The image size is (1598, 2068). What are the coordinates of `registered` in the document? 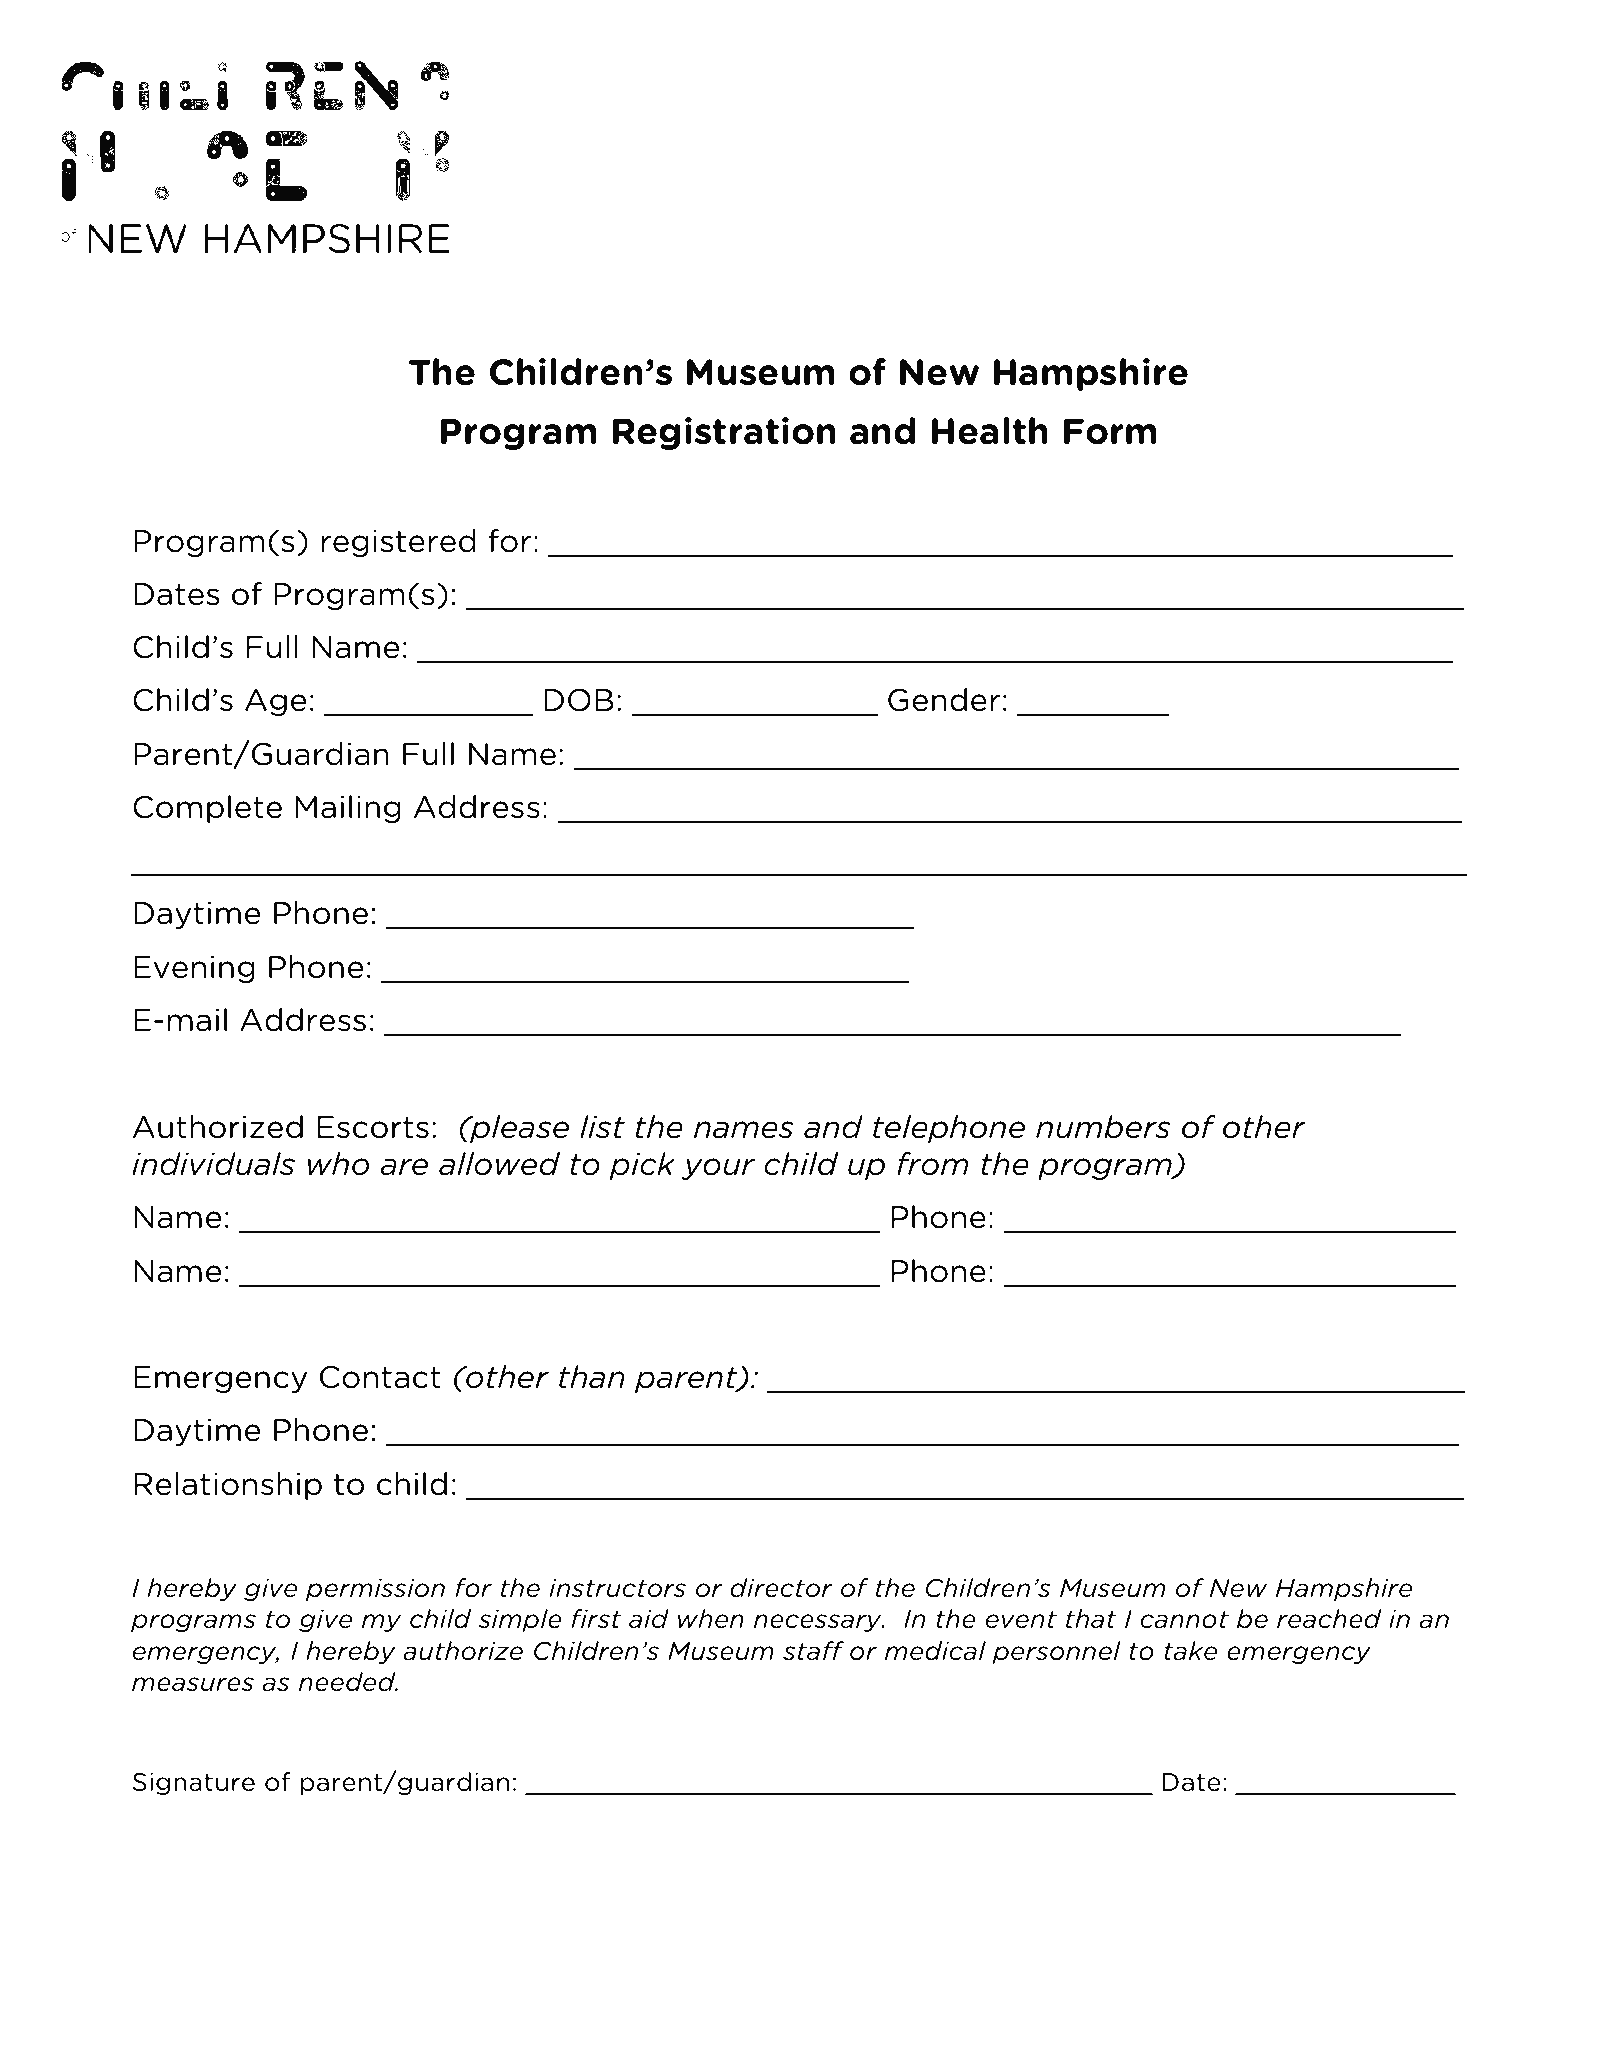 It's located at (398, 543).
